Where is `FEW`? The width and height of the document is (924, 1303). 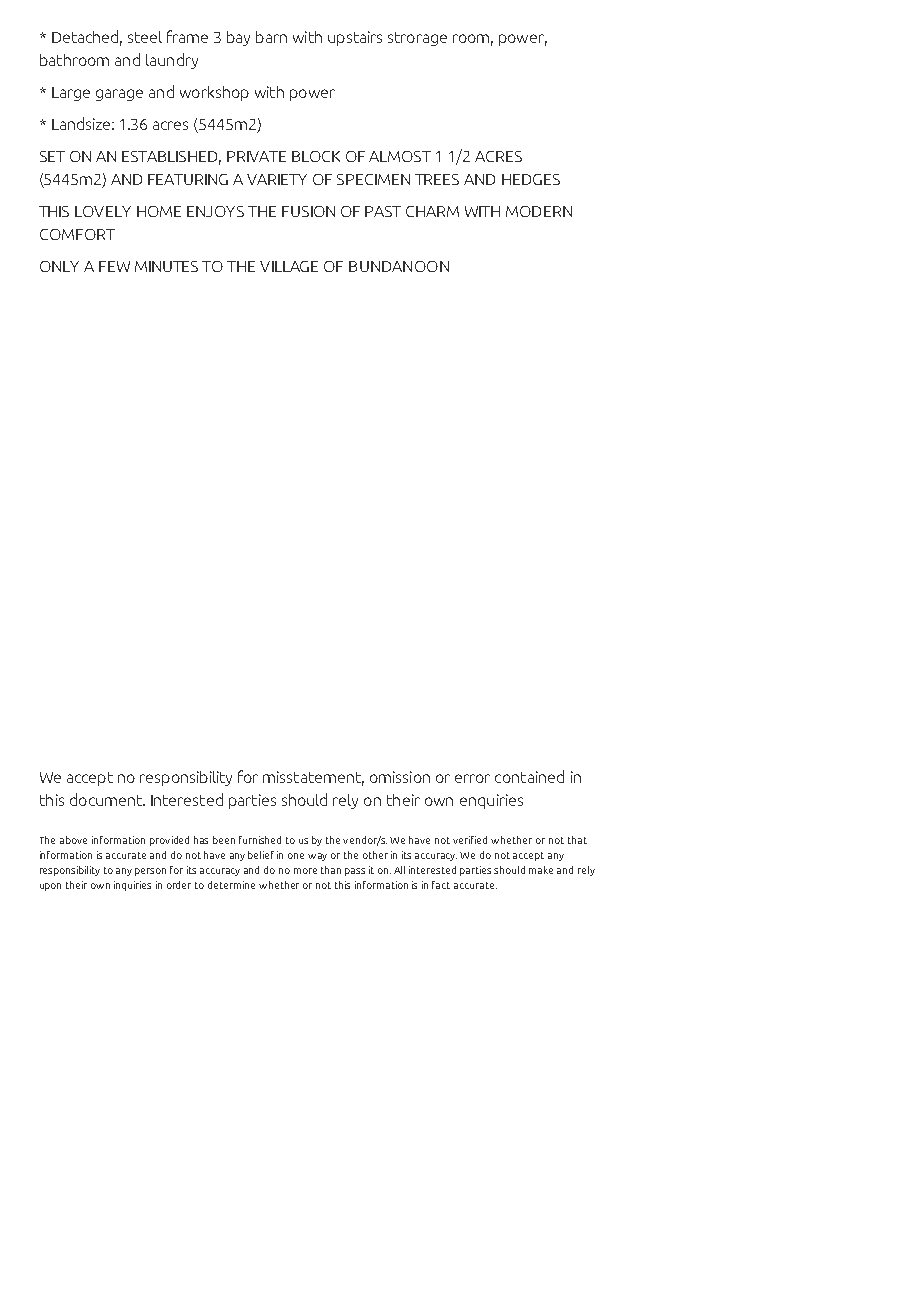
FEW is located at coordinates (114, 266).
